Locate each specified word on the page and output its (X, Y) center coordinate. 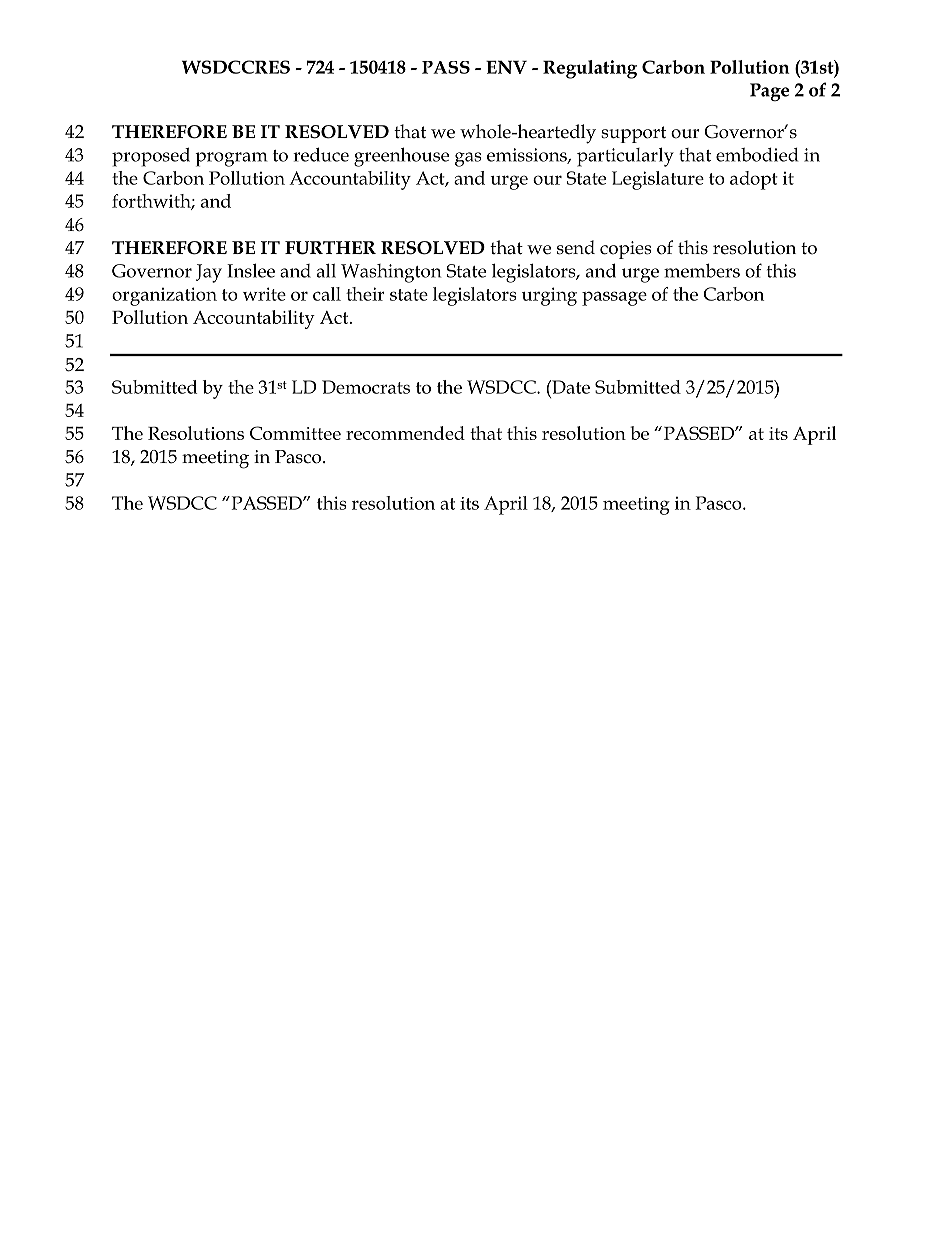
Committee (295, 433)
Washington (391, 273)
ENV (506, 67)
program (231, 159)
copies (626, 250)
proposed (151, 157)
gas (468, 159)
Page (769, 92)
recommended (405, 433)
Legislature (658, 180)
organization (164, 296)
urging (549, 296)
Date (570, 387)
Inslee (251, 270)
